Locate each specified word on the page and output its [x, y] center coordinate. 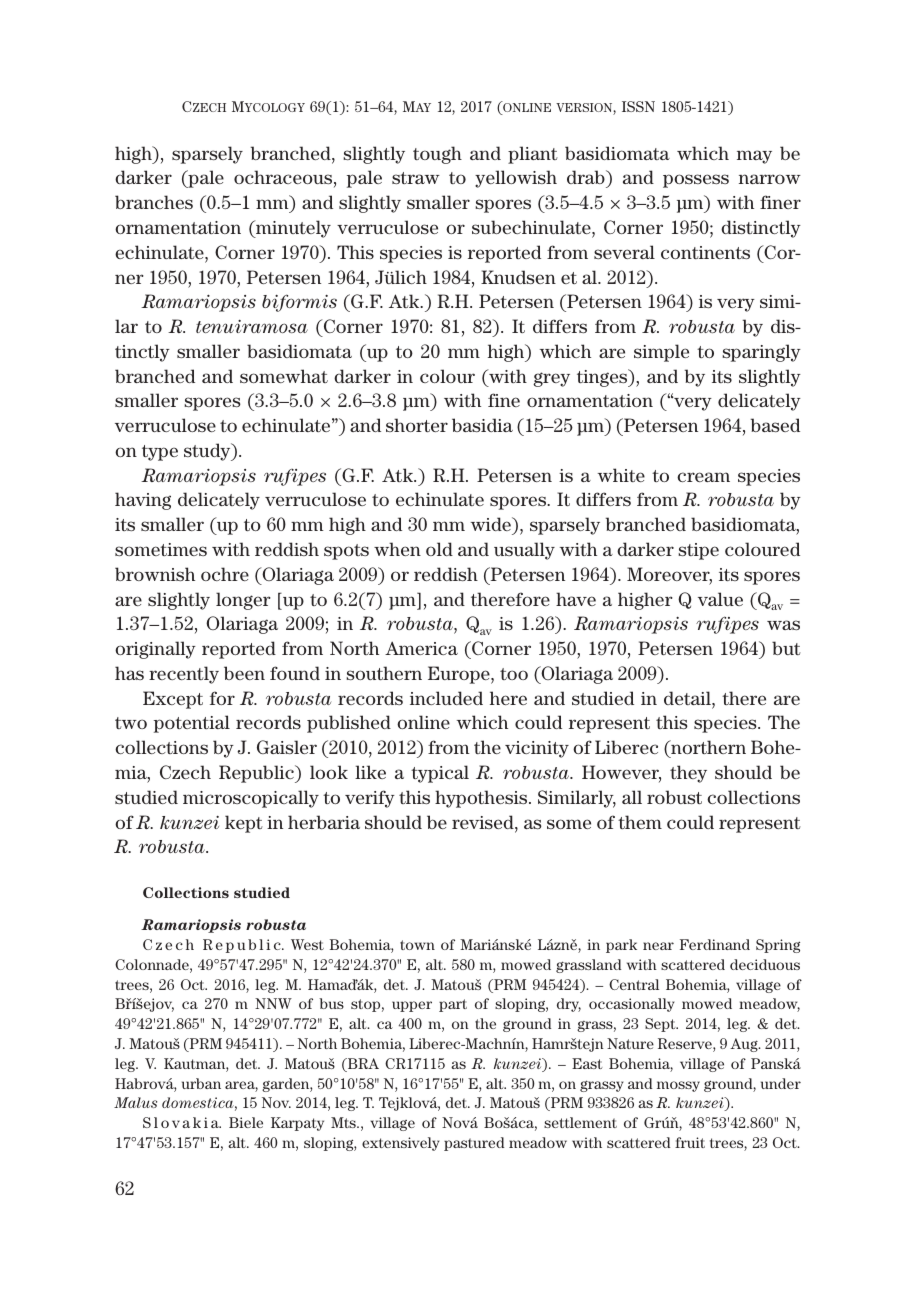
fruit [690, 1142]
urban [201, 1083]
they [688, 774]
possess [696, 181]
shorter [417, 425]
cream [703, 477]
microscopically [251, 799]
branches [154, 202]
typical [440, 774]
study [208, 452]
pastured [474, 1144]
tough [437, 155]
